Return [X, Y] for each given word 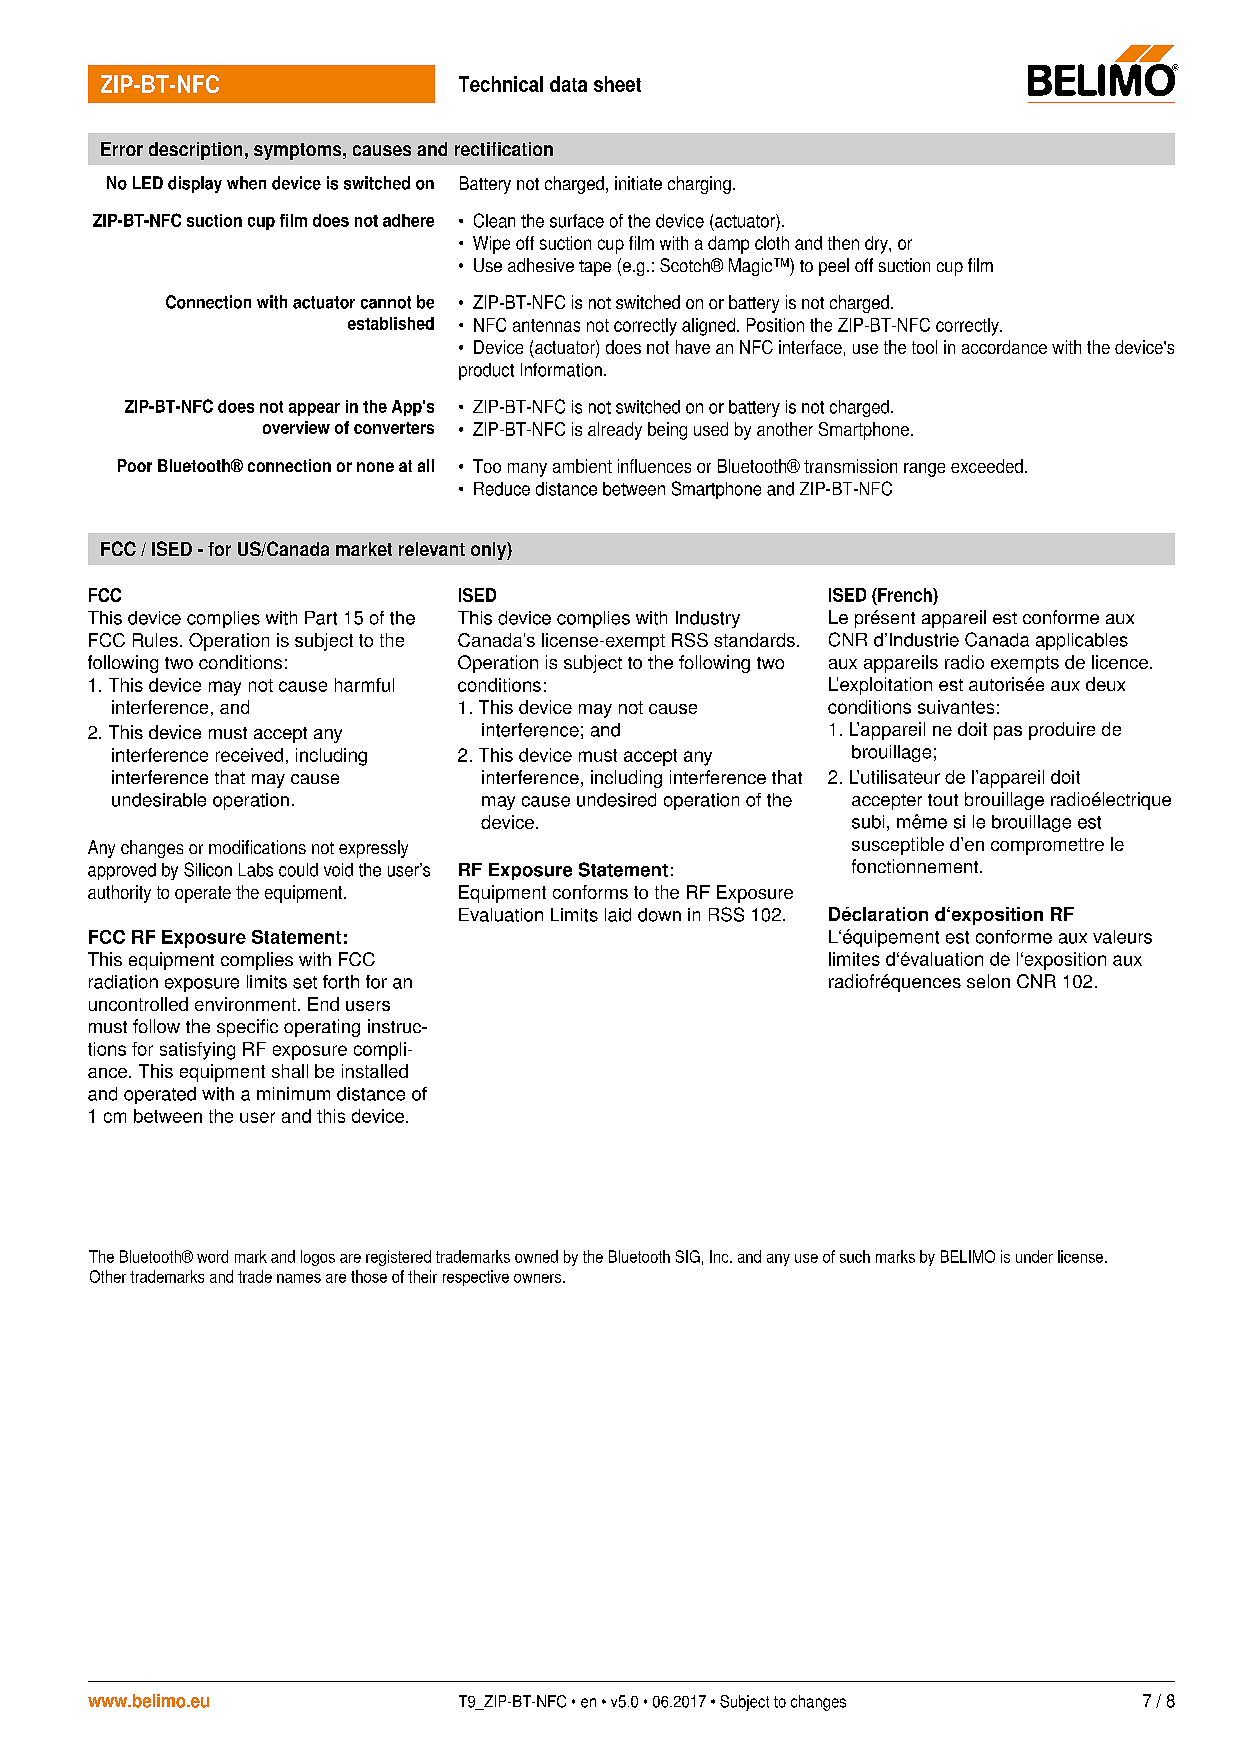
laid [618, 915]
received [249, 755]
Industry [708, 619]
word [212, 1256]
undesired [616, 800]
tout [943, 800]
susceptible [898, 846]
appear [314, 409]
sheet [617, 84]
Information [561, 370]
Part [321, 618]
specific [247, 1028]
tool [924, 347]
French [905, 595]
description [195, 151]
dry [877, 245]
